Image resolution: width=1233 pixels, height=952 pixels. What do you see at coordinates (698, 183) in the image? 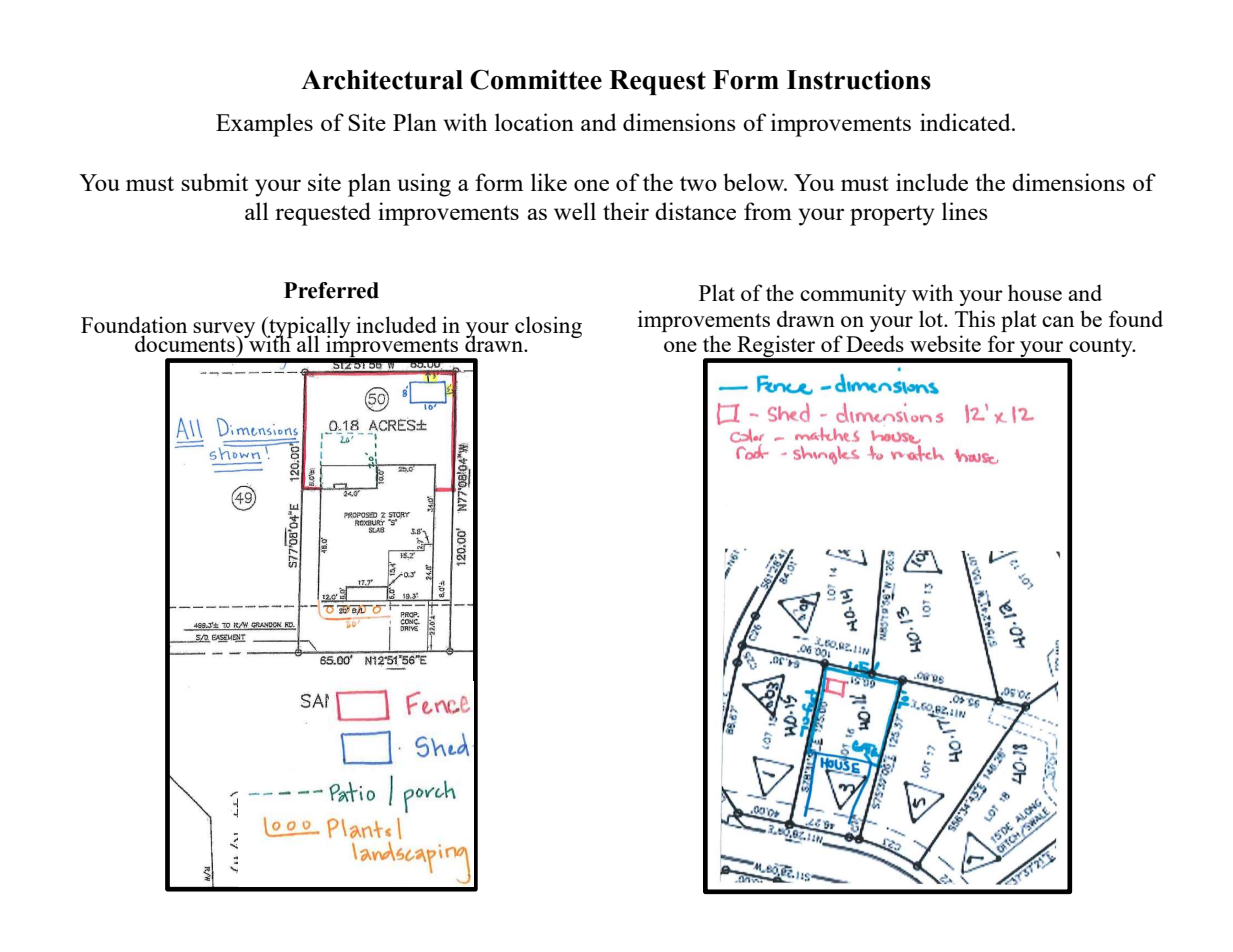
I see `two` at bounding box center [698, 183].
